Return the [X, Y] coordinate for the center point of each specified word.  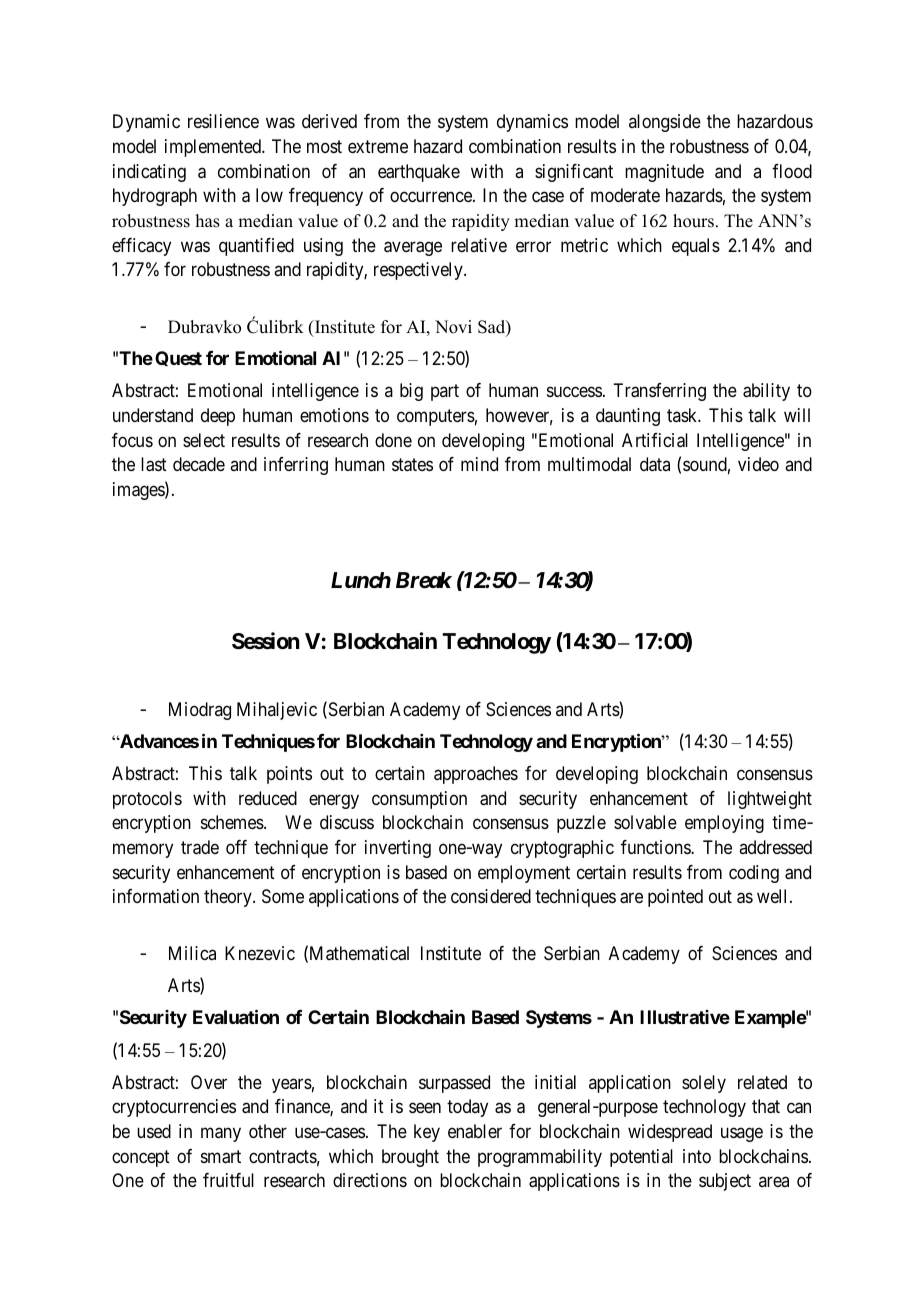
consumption [419, 800]
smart [221, 1157]
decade [199, 464]
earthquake [419, 173]
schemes [233, 822]
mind [479, 464]
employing [724, 824]
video [758, 464]
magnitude [664, 173]
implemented [214, 148]
